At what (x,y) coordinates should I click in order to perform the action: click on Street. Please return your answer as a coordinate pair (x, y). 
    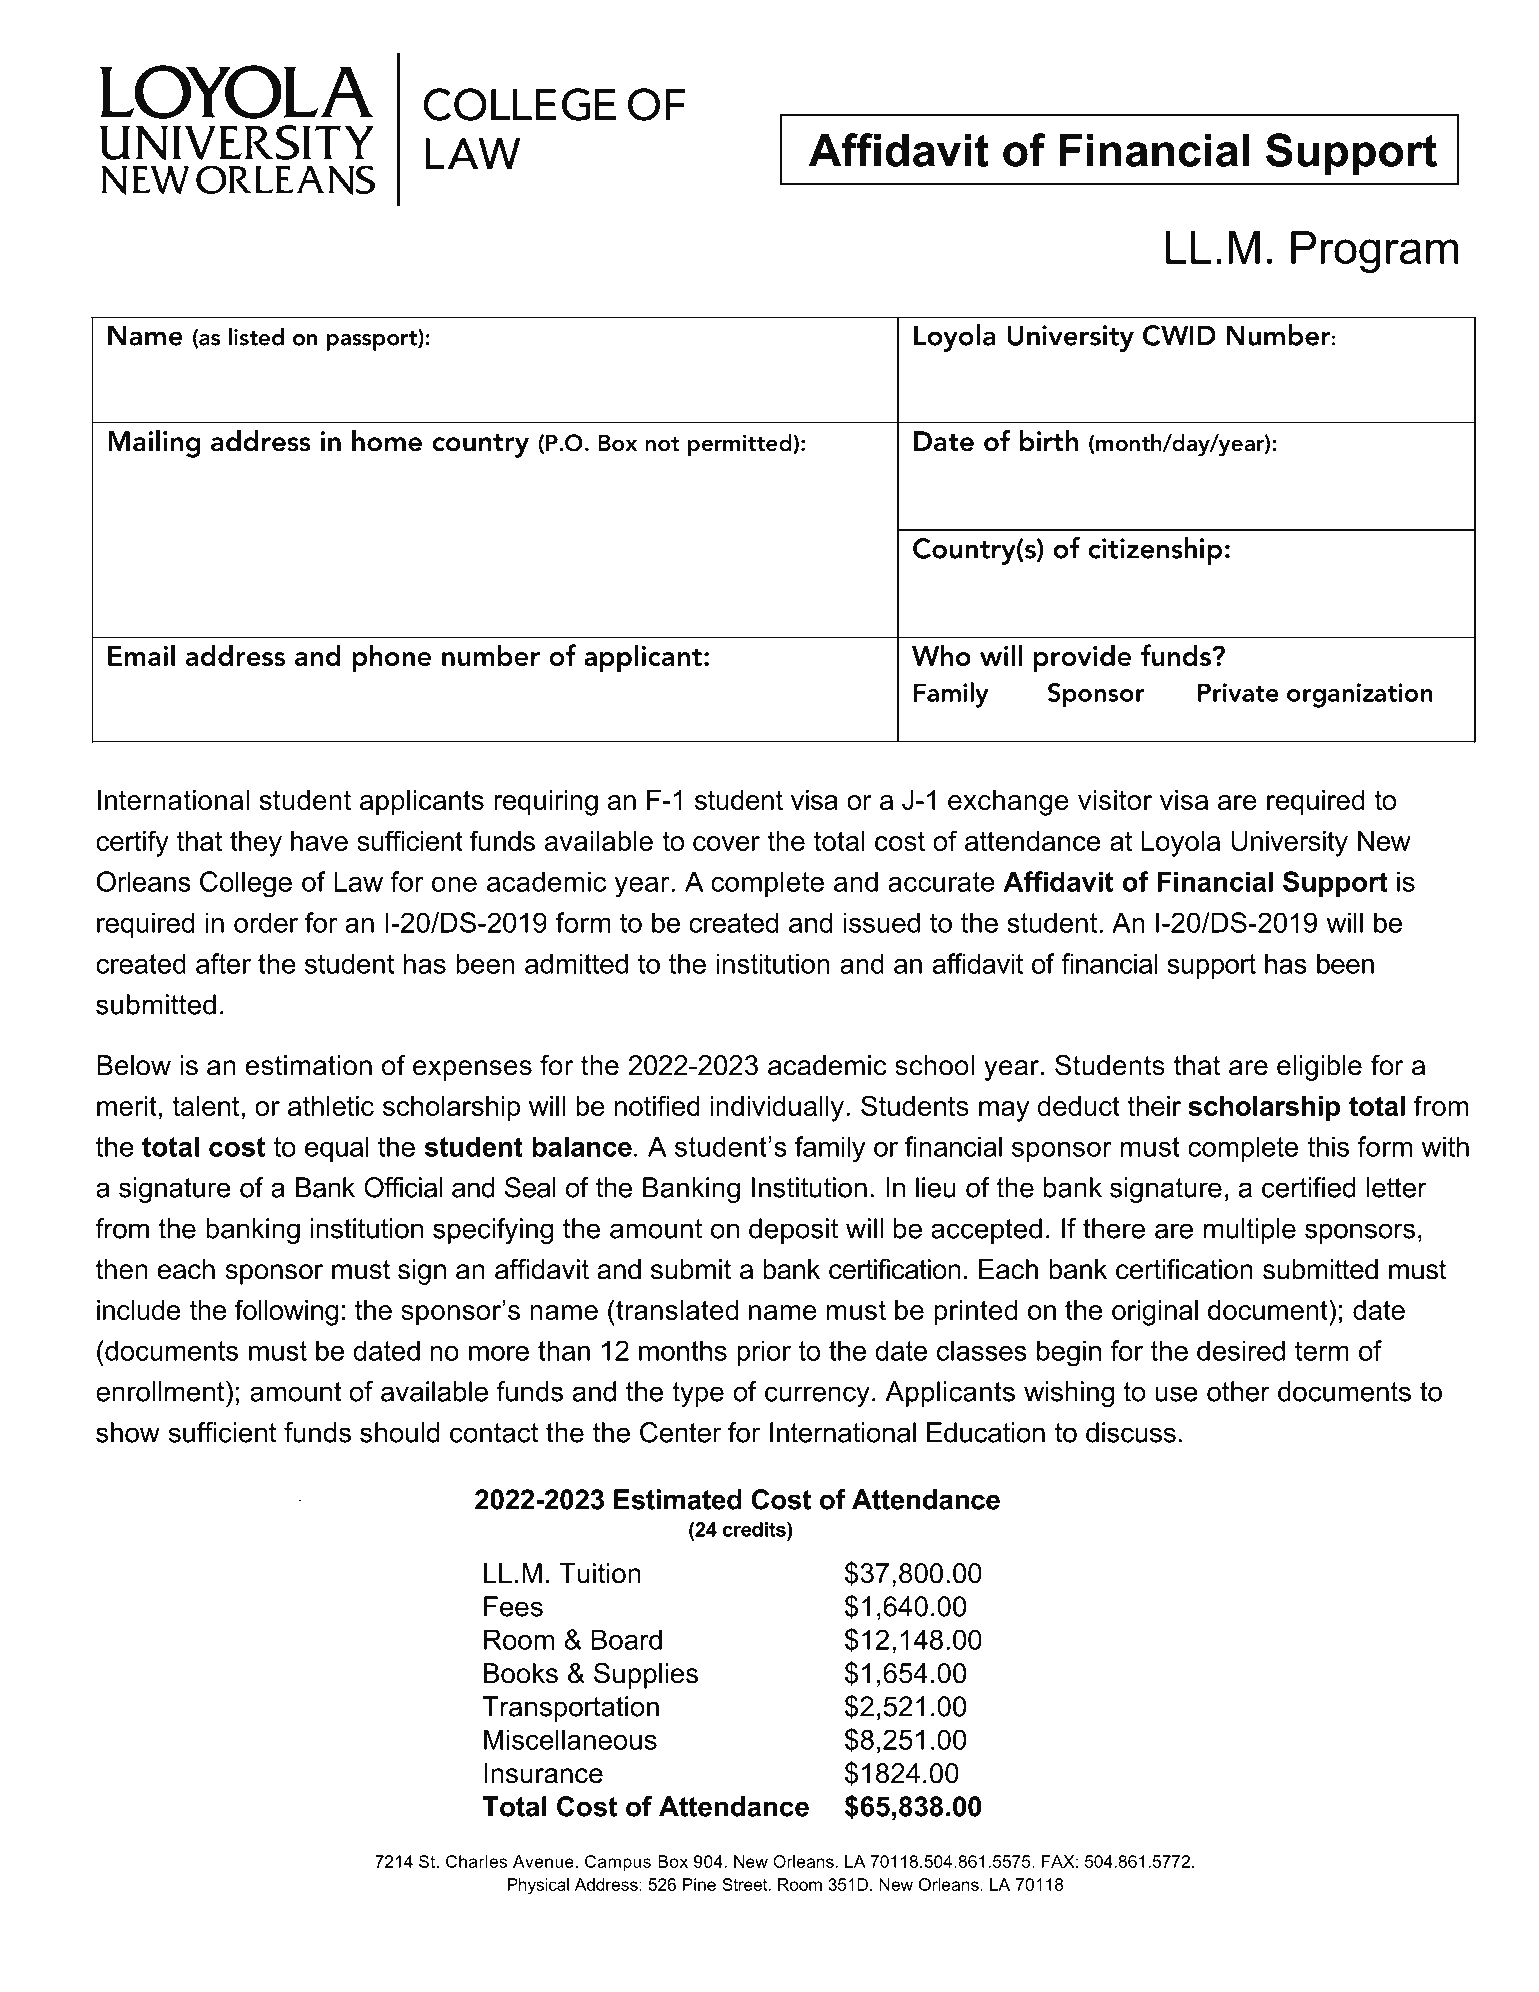
    Looking at the image, I should click on (746, 1884).
